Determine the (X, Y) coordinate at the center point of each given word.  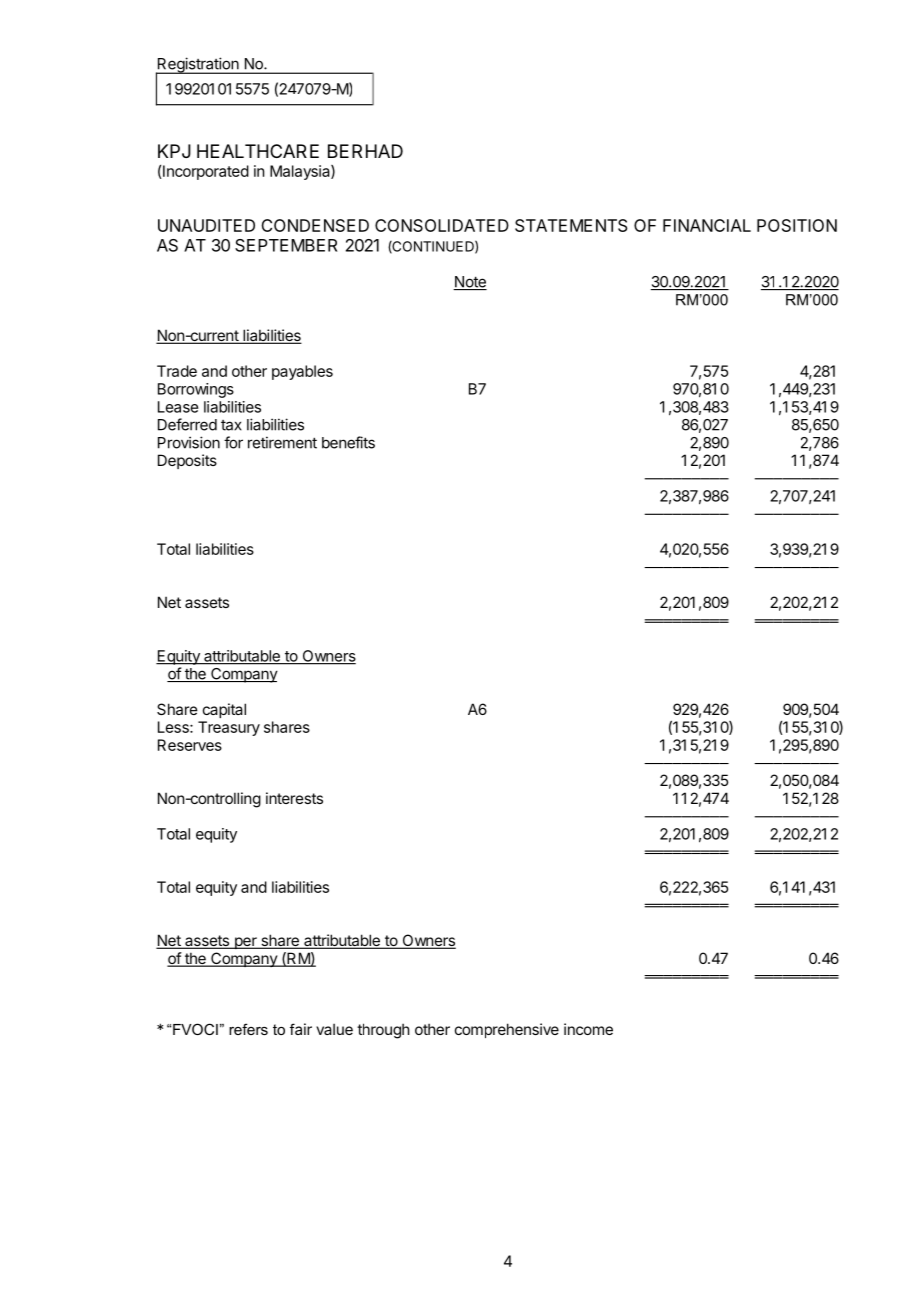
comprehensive (507, 1030)
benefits (348, 442)
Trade (177, 371)
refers (248, 1029)
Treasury (229, 728)
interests (294, 798)
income (588, 1029)
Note (470, 283)
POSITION (797, 225)
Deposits (187, 461)
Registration (198, 66)
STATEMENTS (571, 225)
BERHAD (365, 151)
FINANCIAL (707, 225)
